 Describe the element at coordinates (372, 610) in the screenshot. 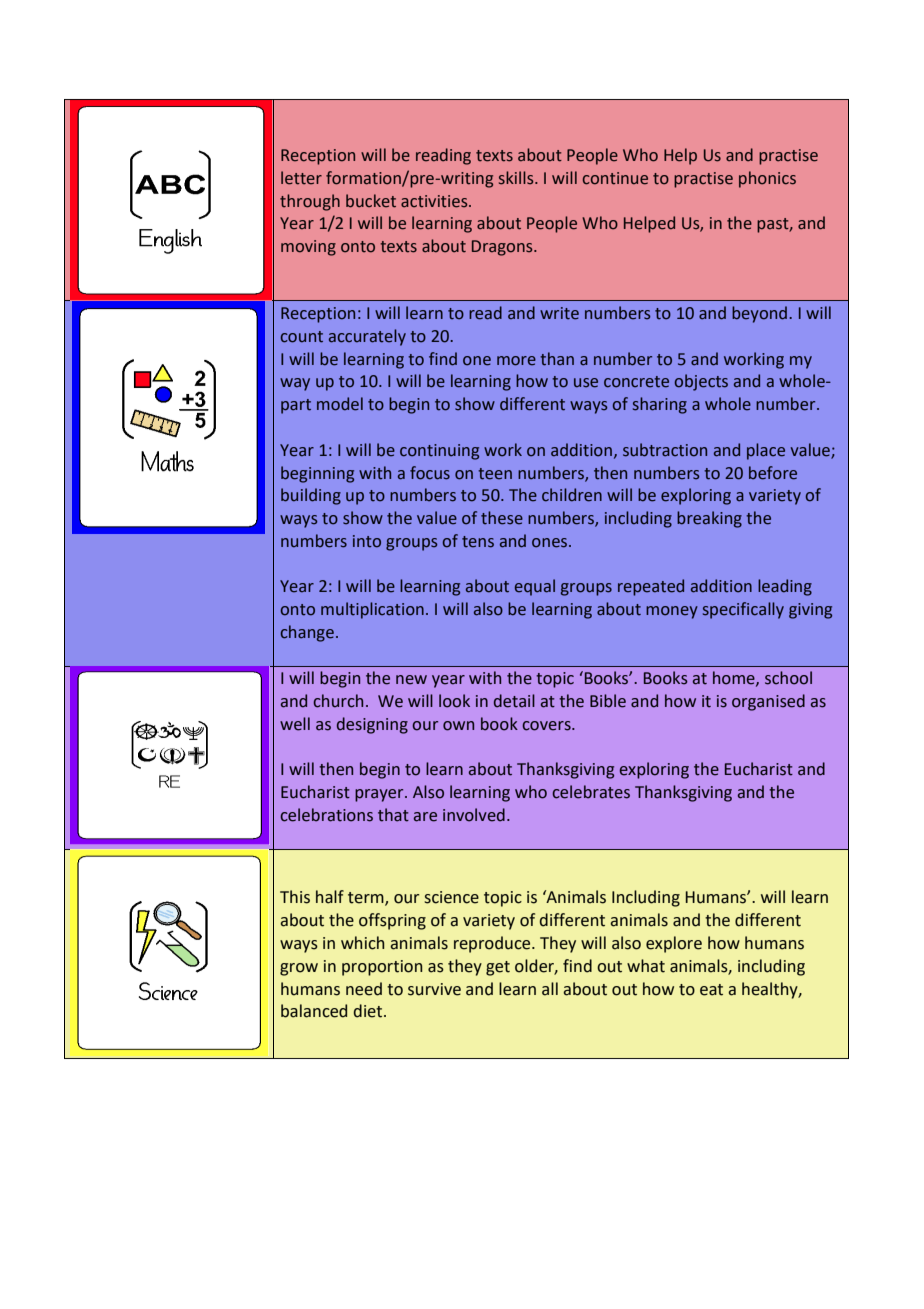

I see `multiplication` at that location.
